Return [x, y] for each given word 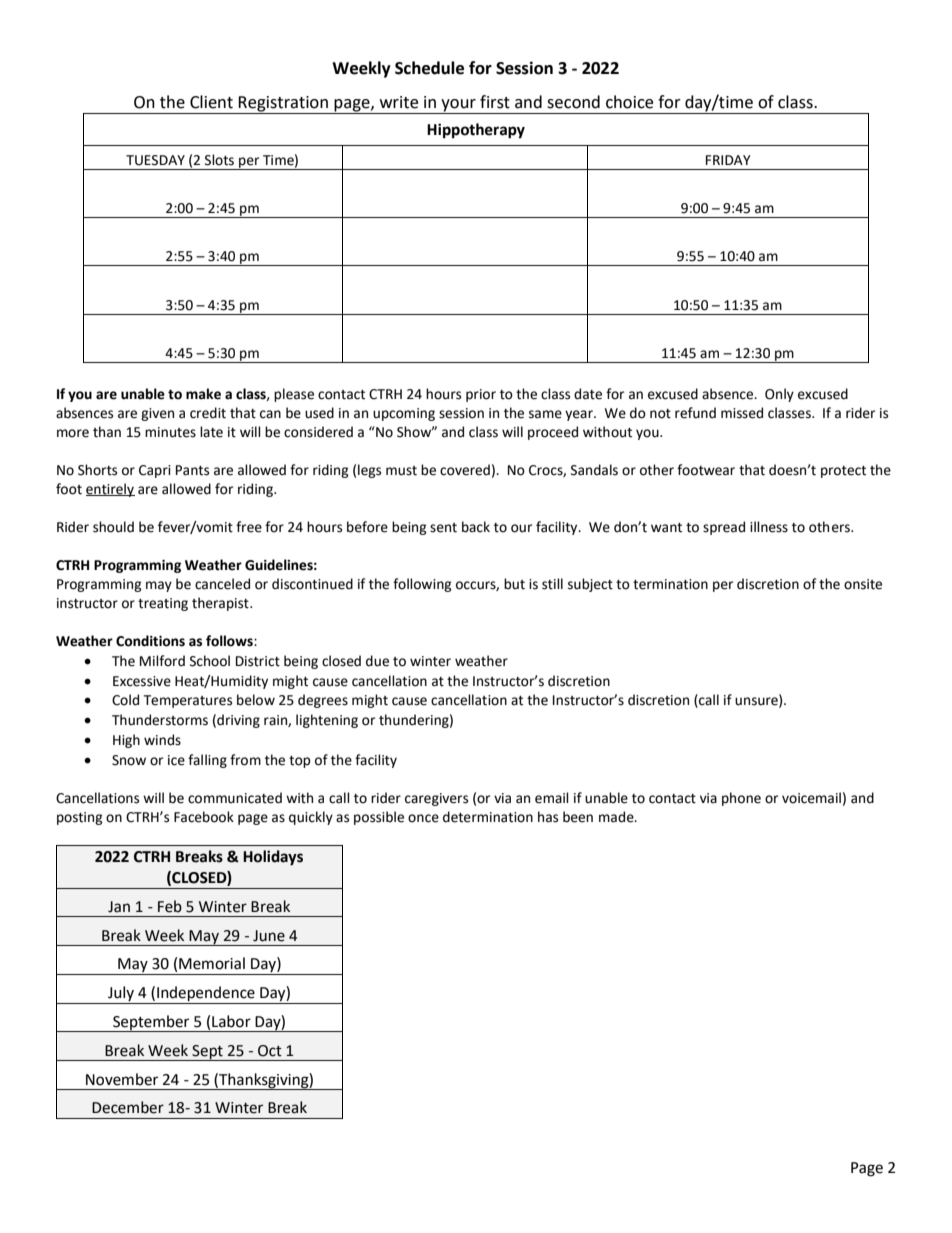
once [423, 818]
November [122, 1079]
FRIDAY [728, 160]
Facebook [204, 817]
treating [163, 604]
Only [779, 395]
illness [769, 527]
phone [741, 799]
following [422, 585]
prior [481, 395]
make [203, 394]
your [458, 106]
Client [211, 102]
